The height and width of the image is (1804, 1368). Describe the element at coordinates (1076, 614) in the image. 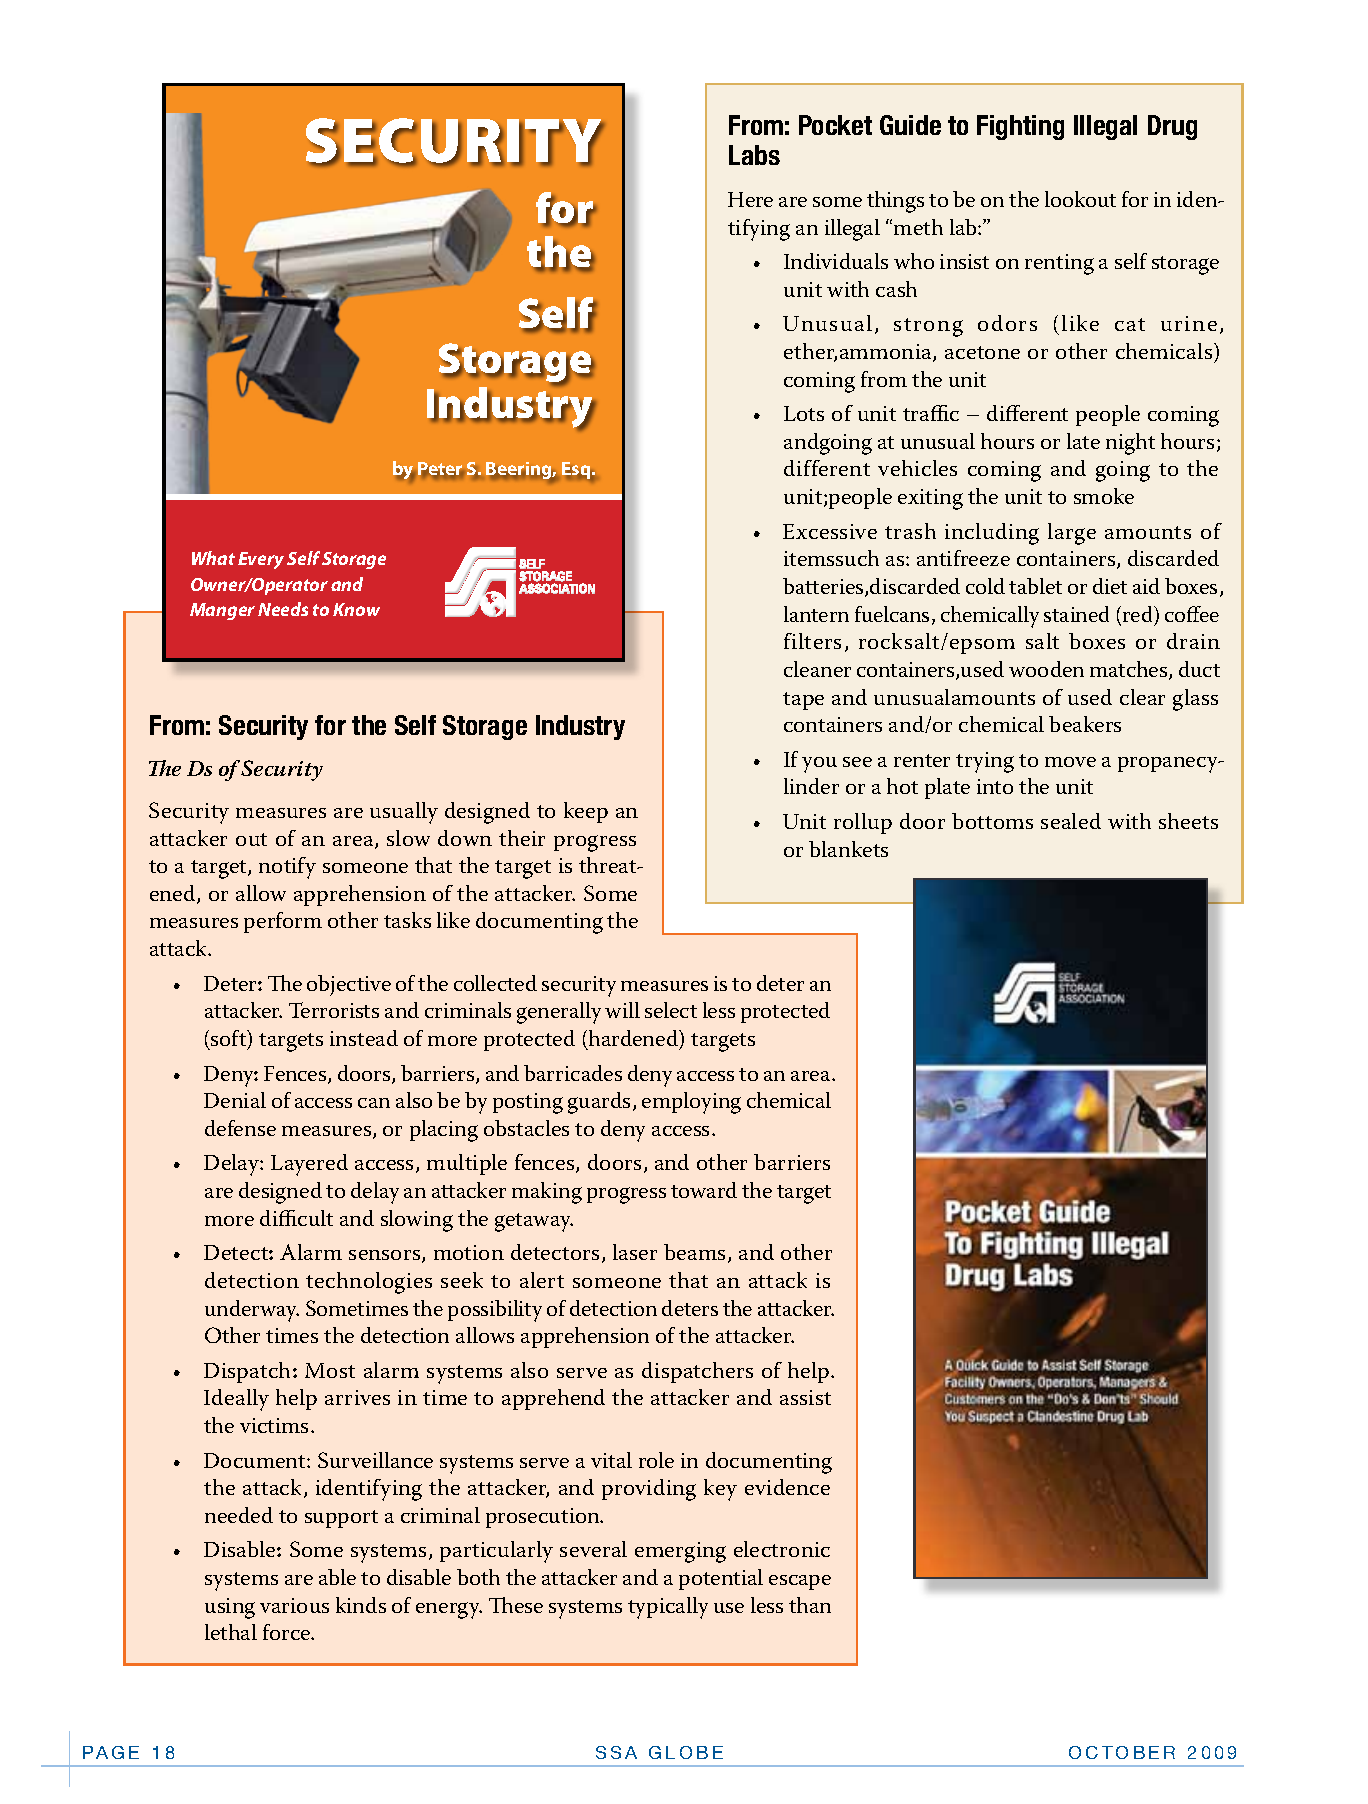

I see `stained` at that location.
